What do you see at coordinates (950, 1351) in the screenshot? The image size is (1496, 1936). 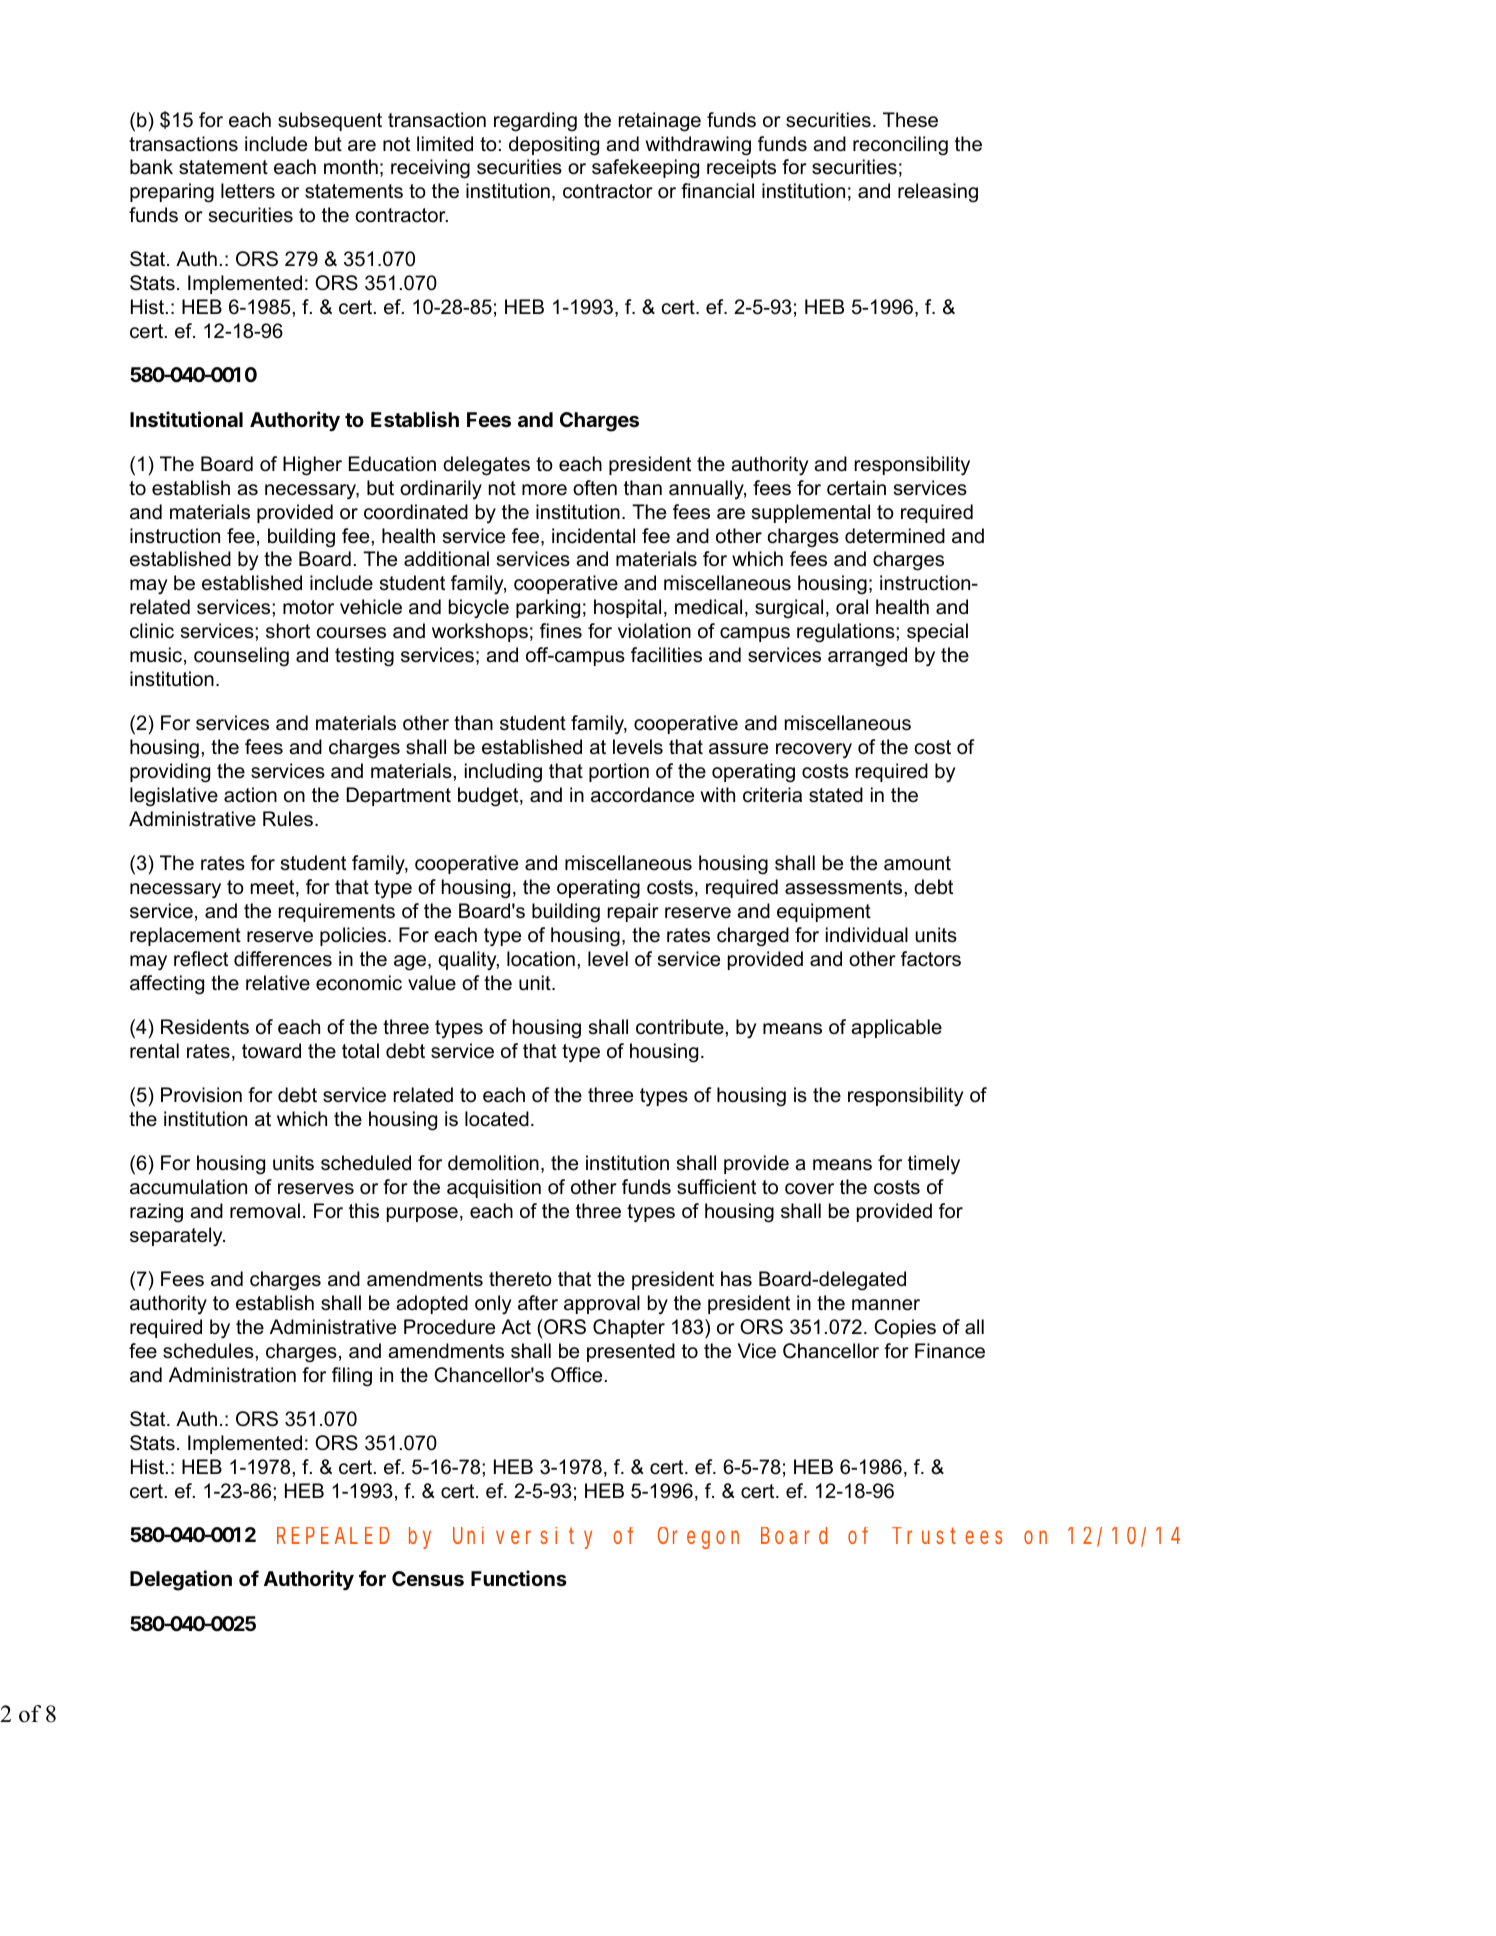 I see `Finance` at bounding box center [950, 1351].
